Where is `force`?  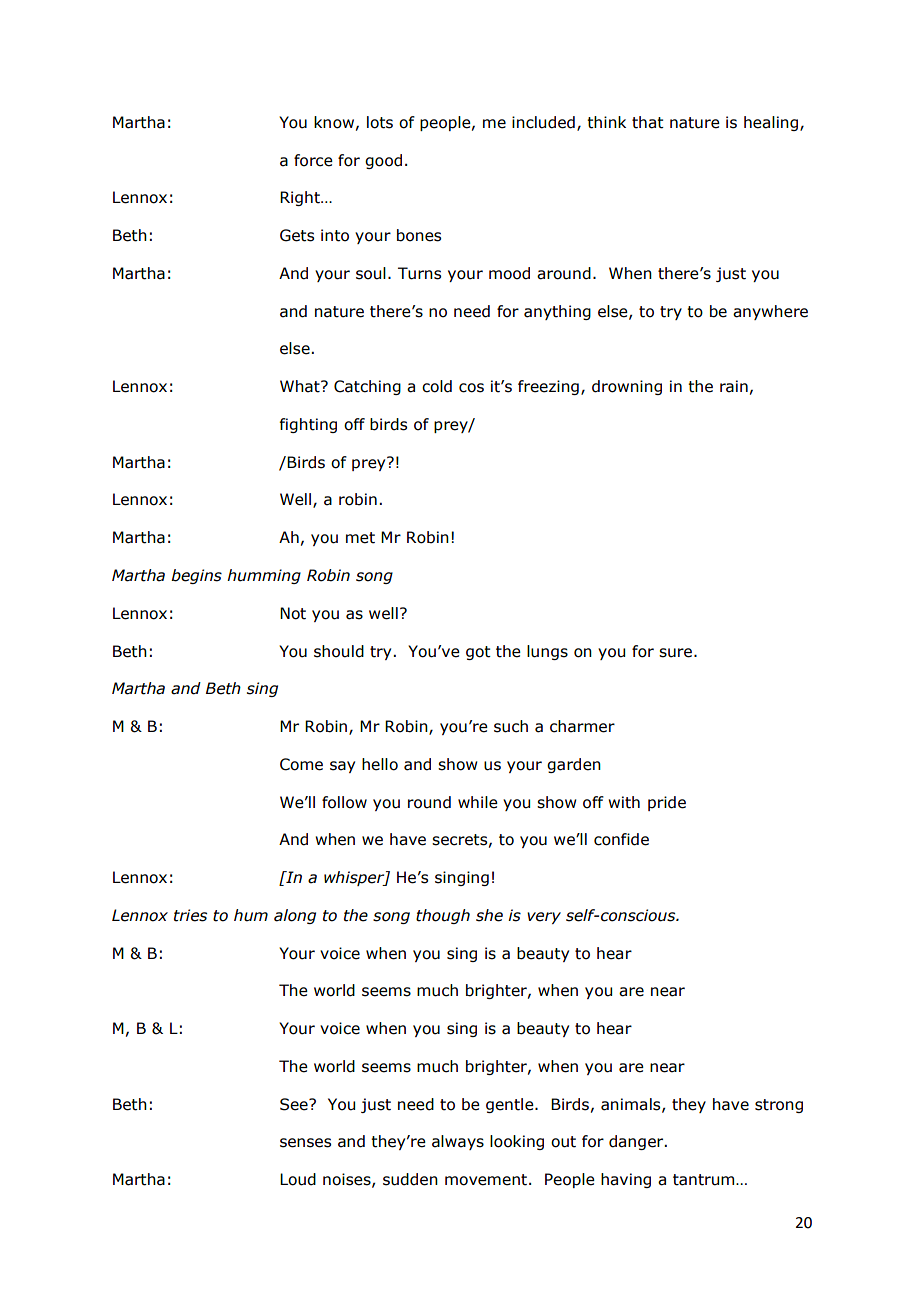 force is located at coordinates (313, 160).
